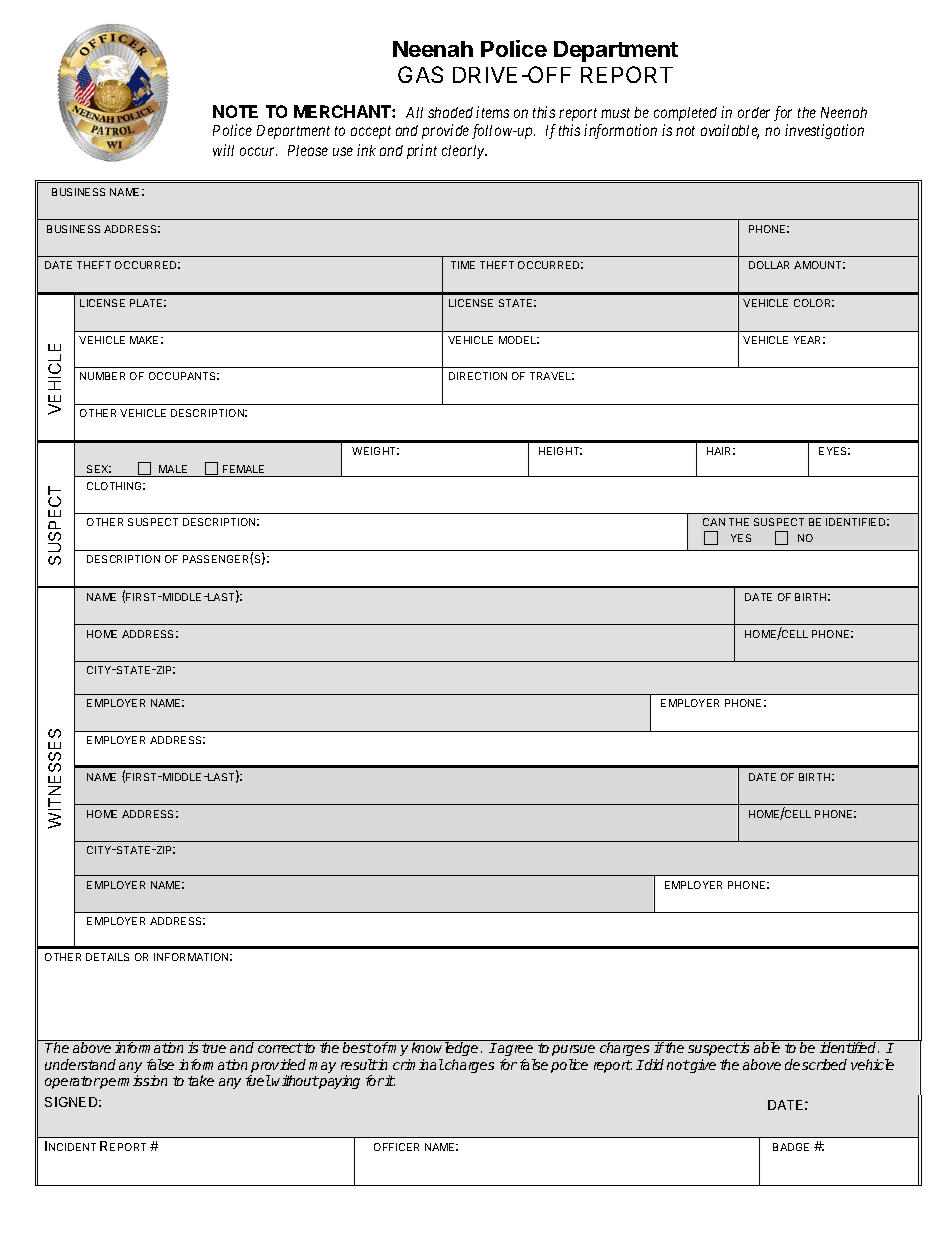 The height and width of the screenshot is (1233, 952). What do you see at coordinates (107, 957) in the screenshot?
I see `DETAILS` at bounding box center [107, 957].
